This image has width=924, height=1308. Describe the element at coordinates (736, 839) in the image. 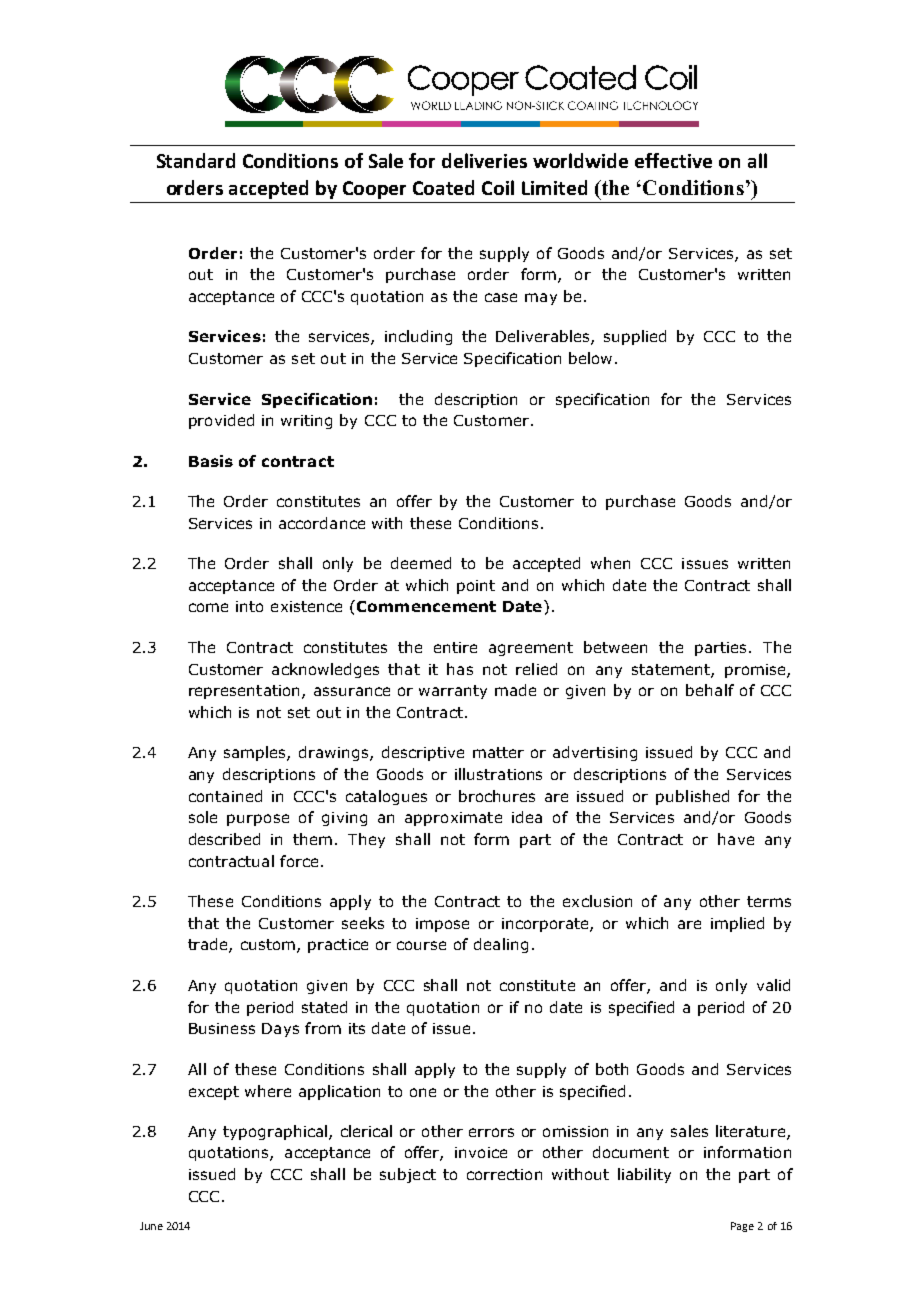

I see `have` at that location.
